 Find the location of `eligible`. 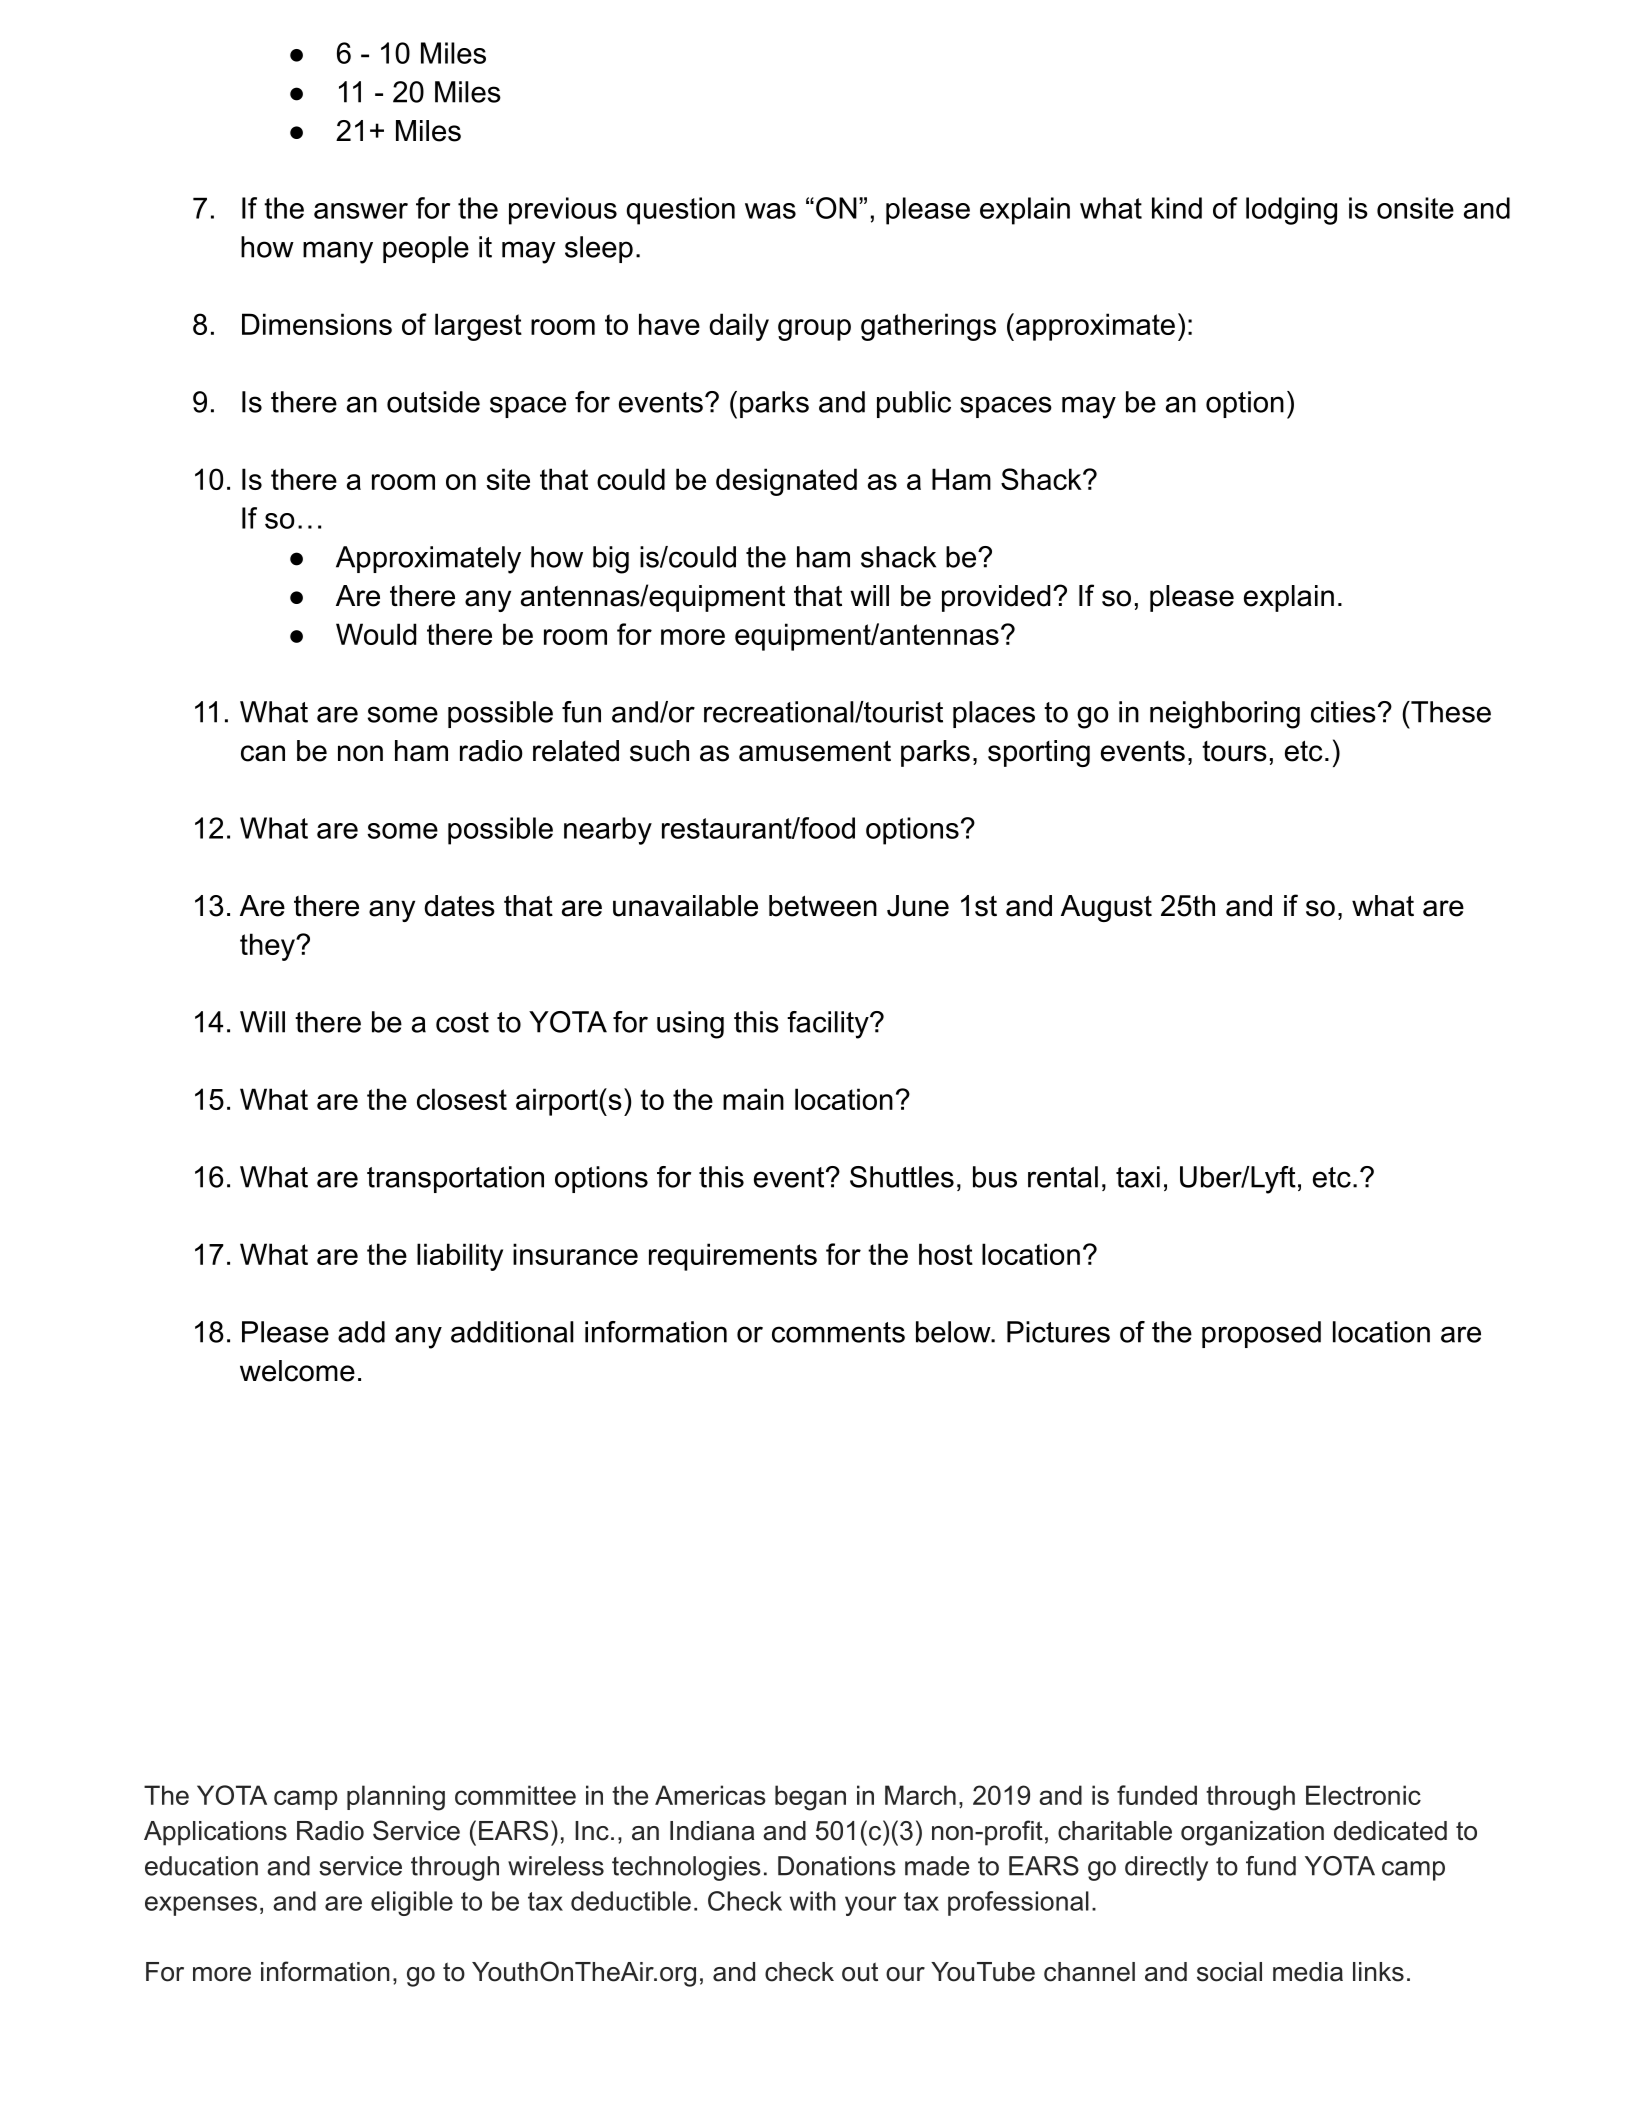

eligible is located at coordinates (412, 1903).
